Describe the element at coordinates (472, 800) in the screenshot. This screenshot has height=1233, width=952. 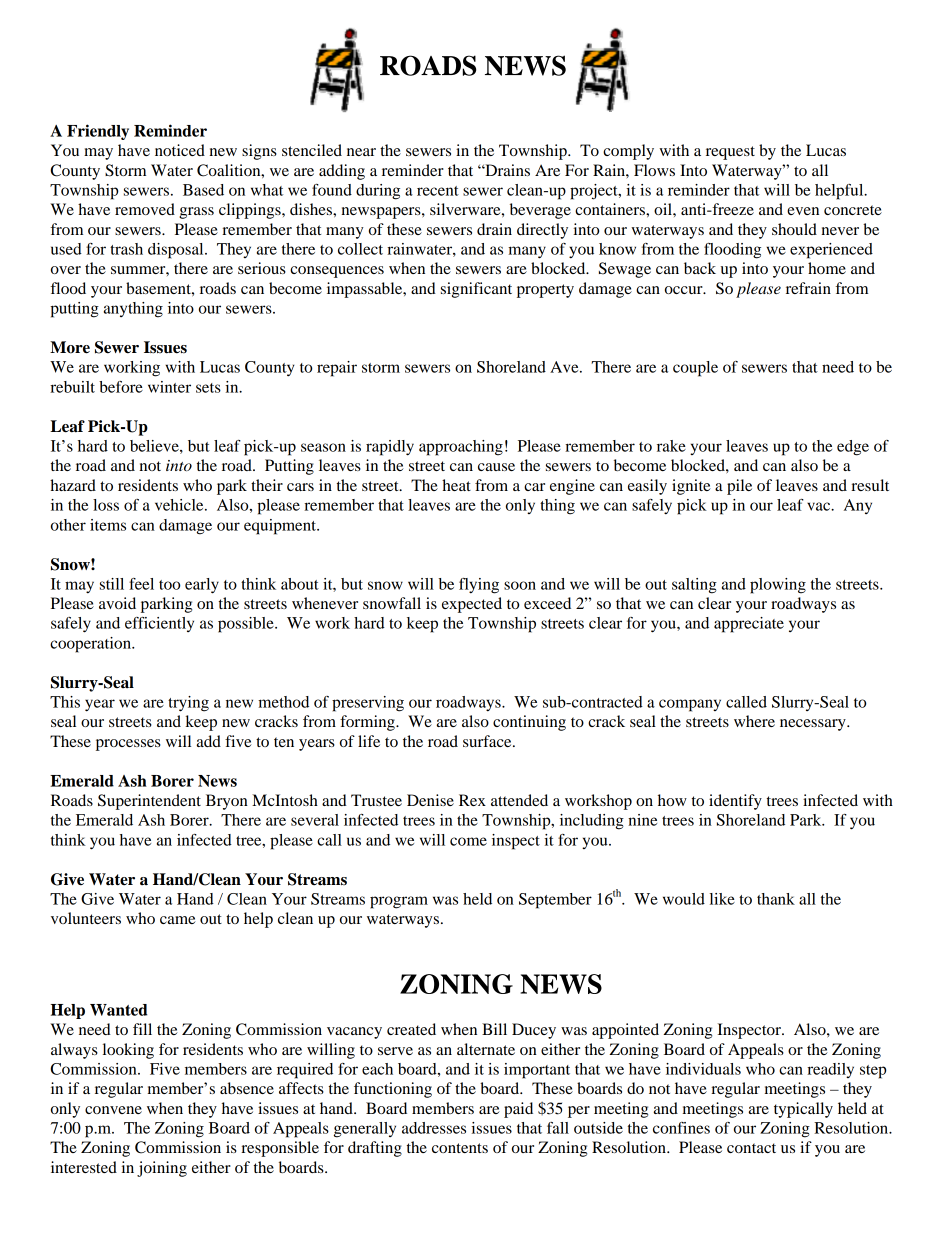
I see `Rex` at that location.
